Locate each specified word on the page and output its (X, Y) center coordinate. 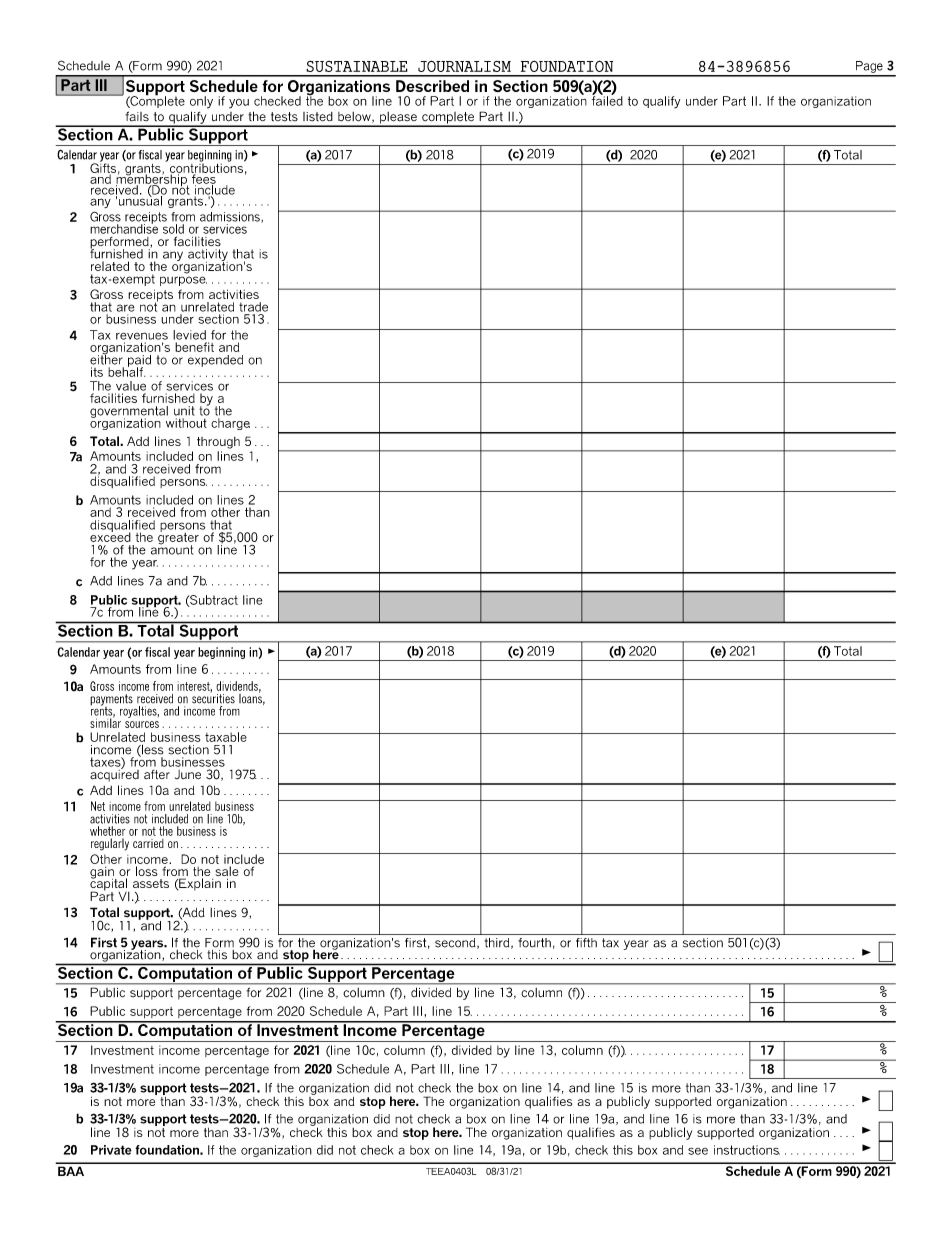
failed (607, 100)
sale (227, 872)
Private (111, 1150)
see (698, 1151)
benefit (194, 347)
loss (147, 871)
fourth (534, 943)
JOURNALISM (464, 66)
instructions (747, 1150)
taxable (226, 737)
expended (215, 361)
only (201, 102)
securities (213, 698)
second (456, 943)
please (398, 119)
